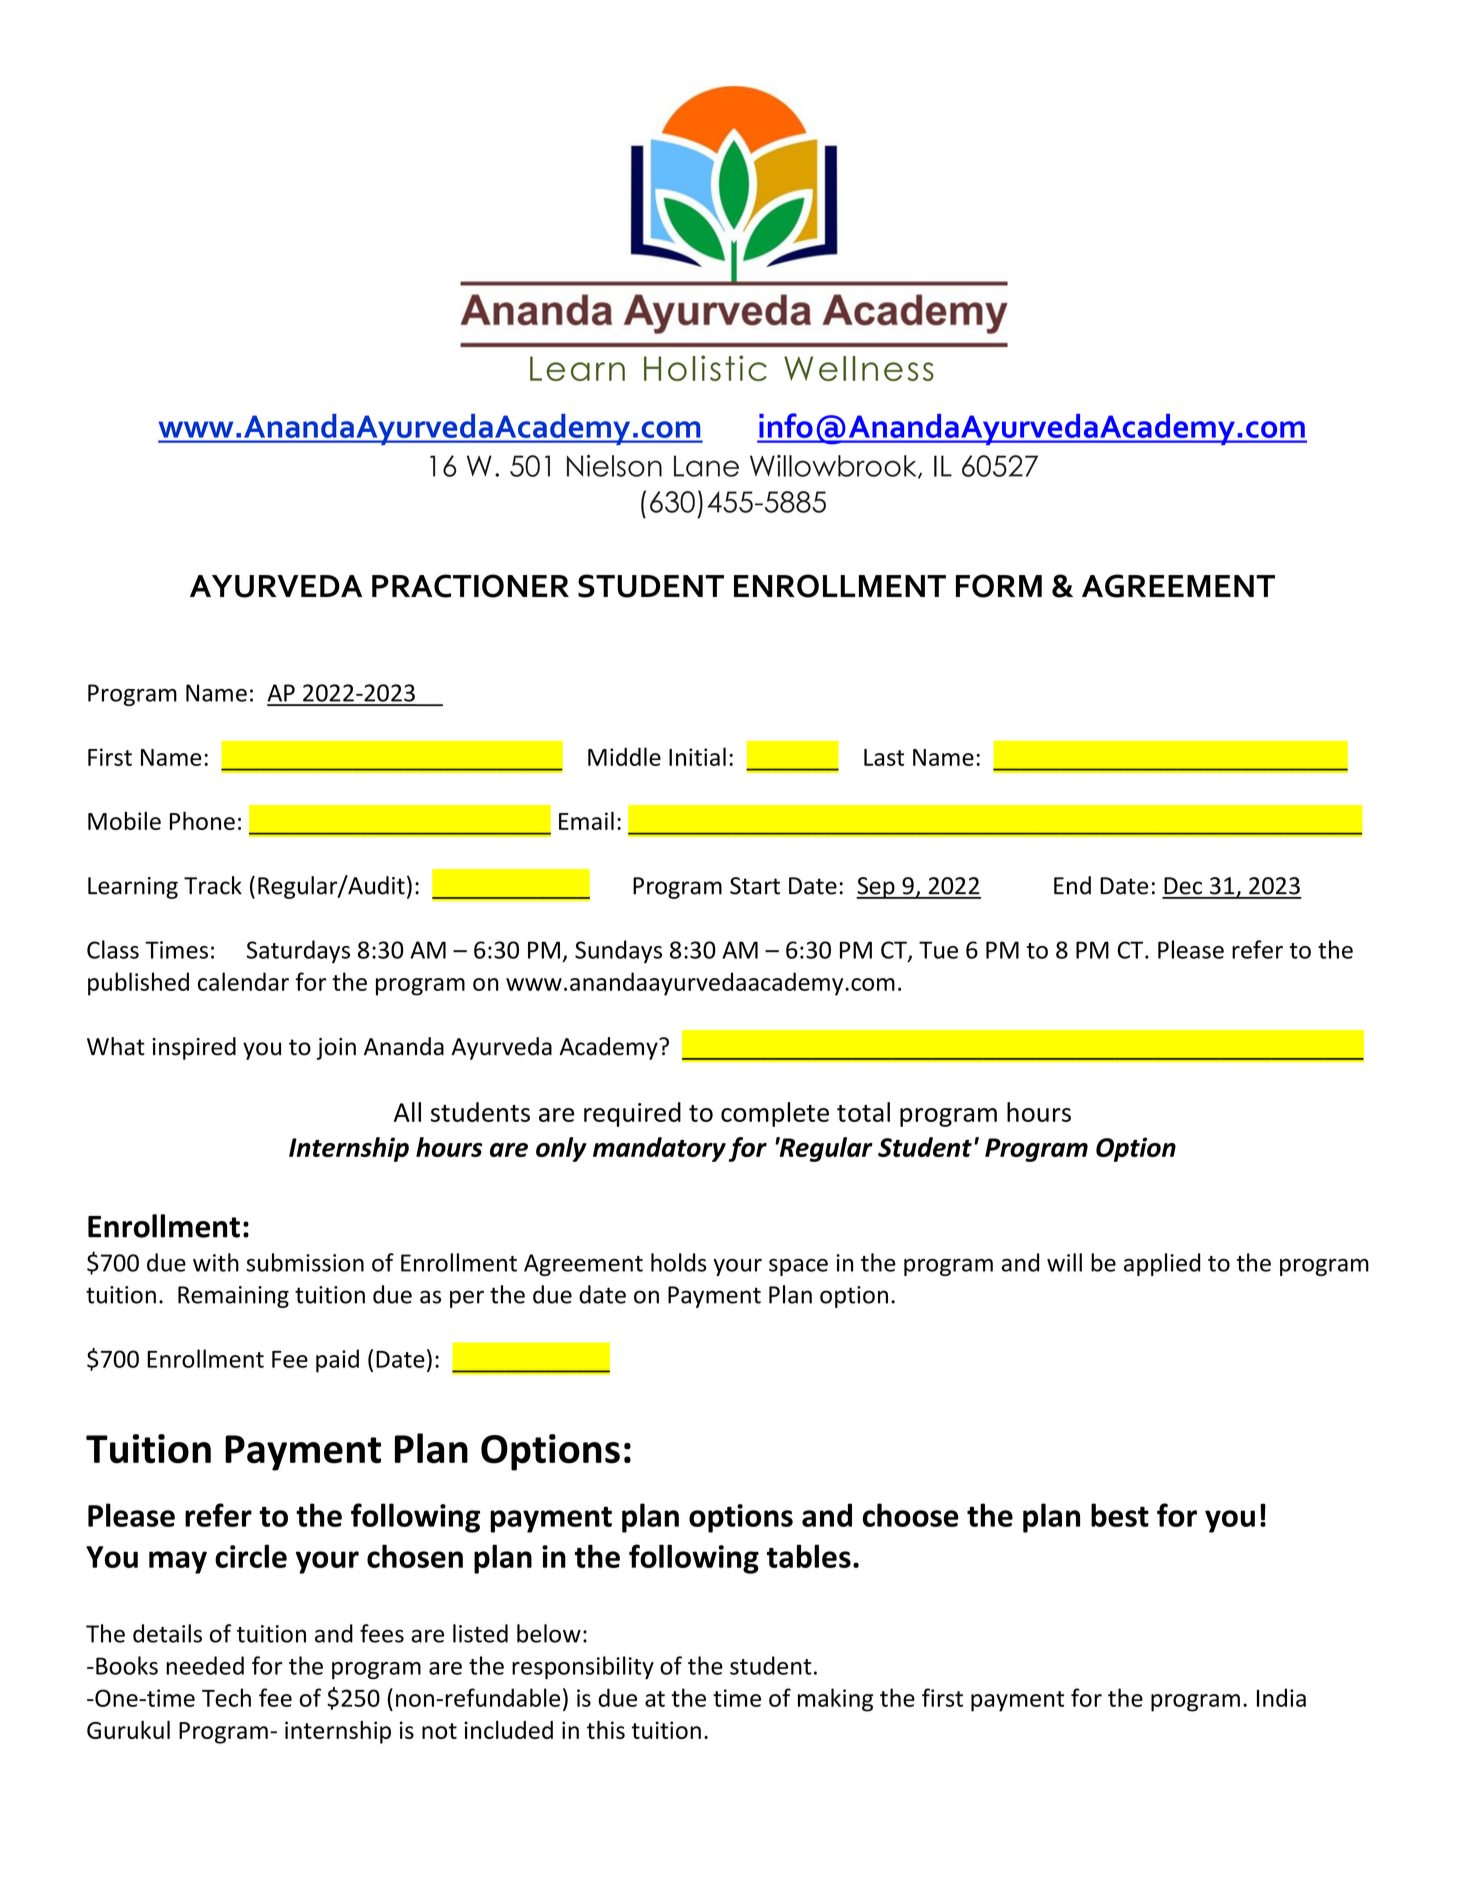 Image resolution: width=1465 pixels, height=1896 pixels. I want to click on Holistic, so click(705, 368).
